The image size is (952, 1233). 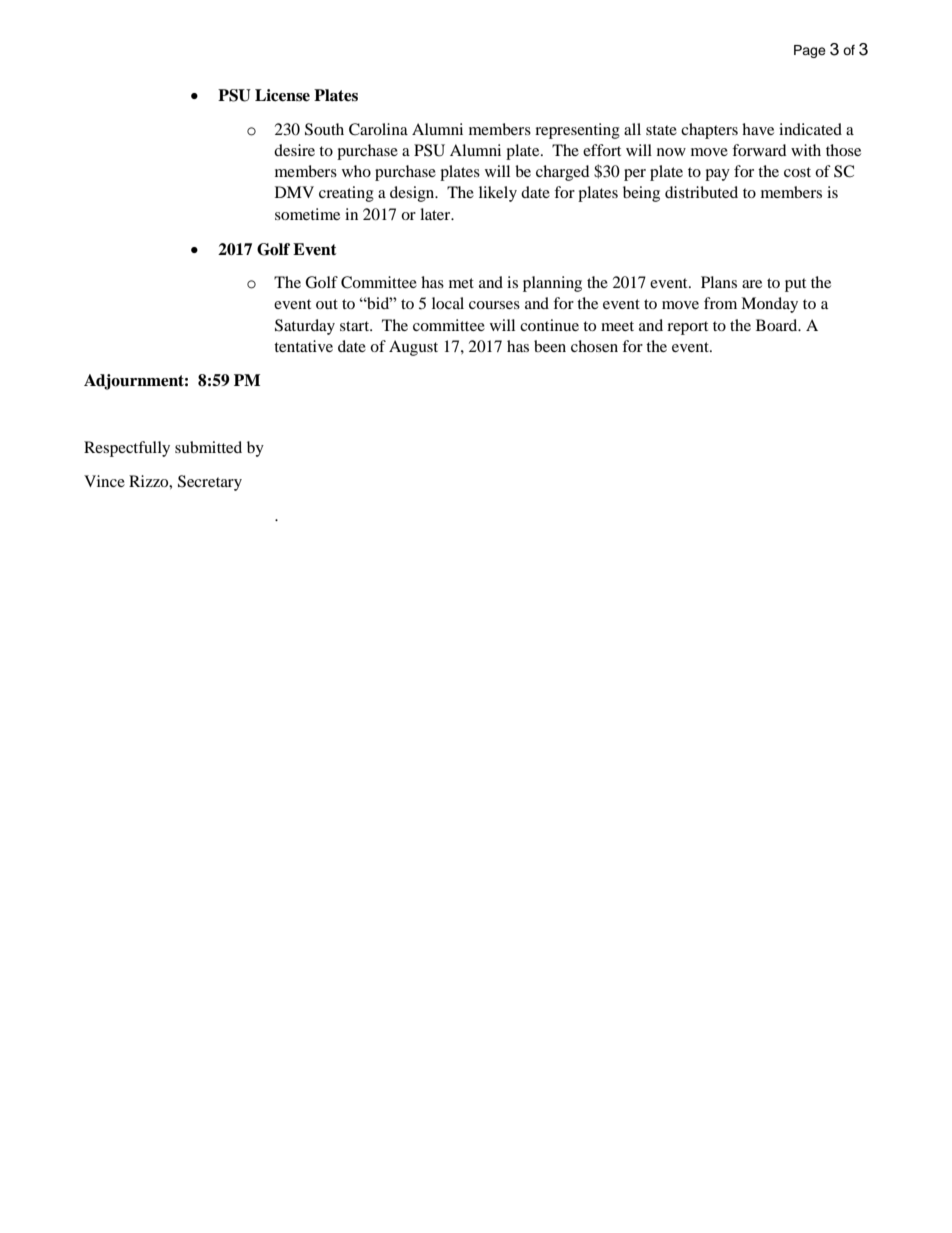 I want to click on planning, so click(x=552, y=284).
